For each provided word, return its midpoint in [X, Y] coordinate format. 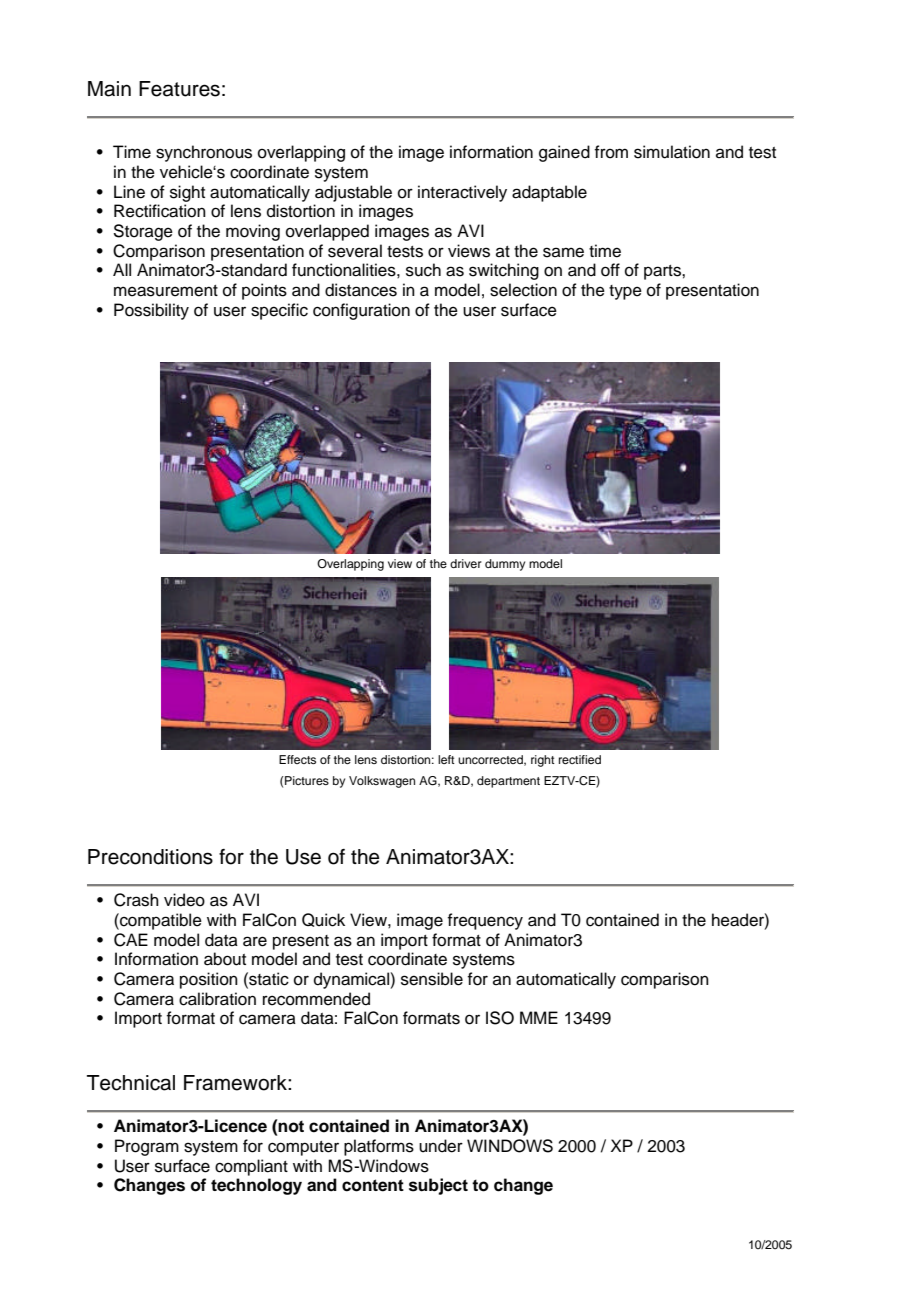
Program [147, 1147]
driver [466, 563]
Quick [323, 920]
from [611, 152]
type [625, 292]
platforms [379, 1147]
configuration [361, 311]
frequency [485, 921]
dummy [505, 565]
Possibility [151, 311]
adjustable [353, 193]
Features [179, 89]
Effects [297, 759]
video [184, 900]
